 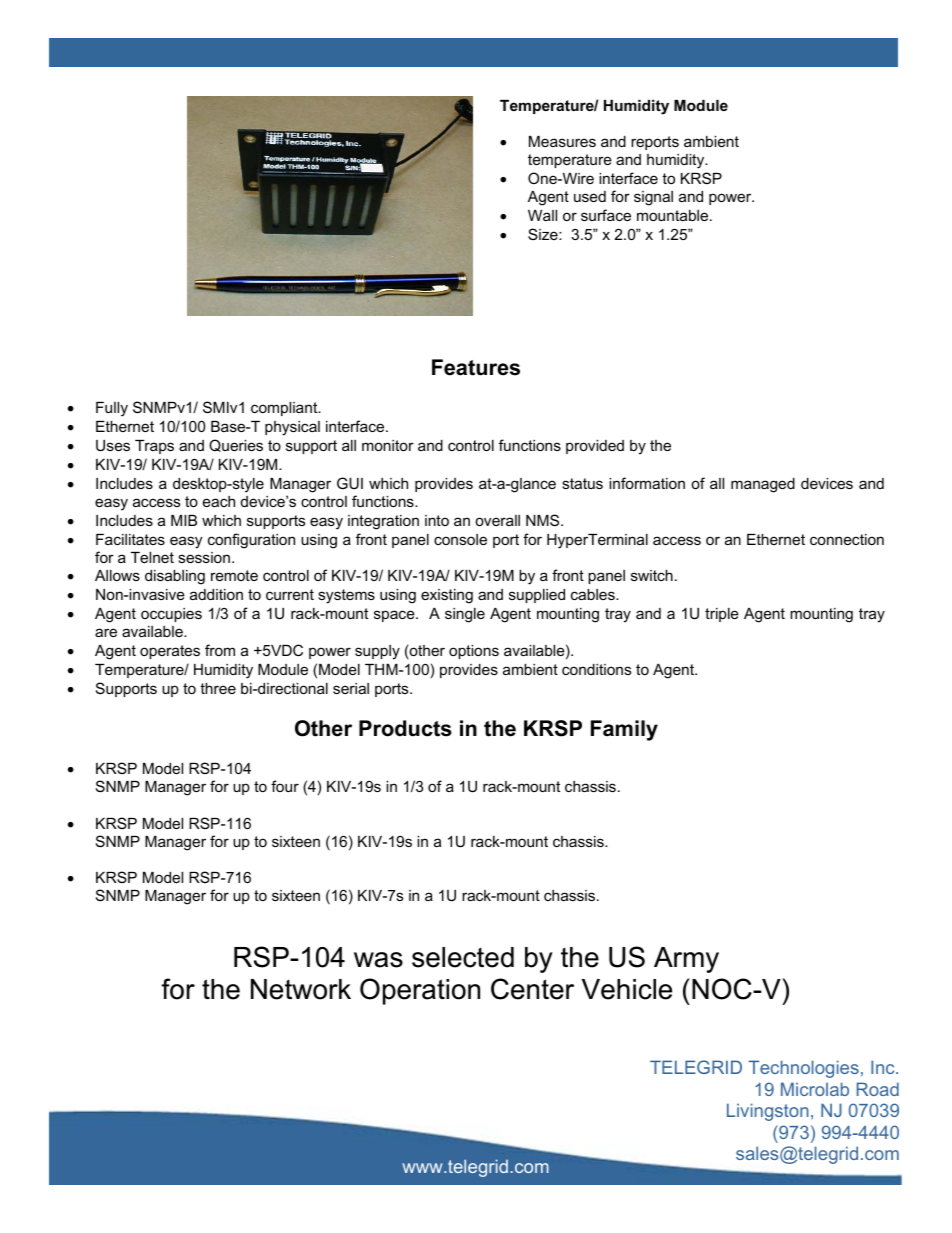 What do you see at coordinates (236, 445) in the document?
I see `Queries` at bounding box center [236, 445].
